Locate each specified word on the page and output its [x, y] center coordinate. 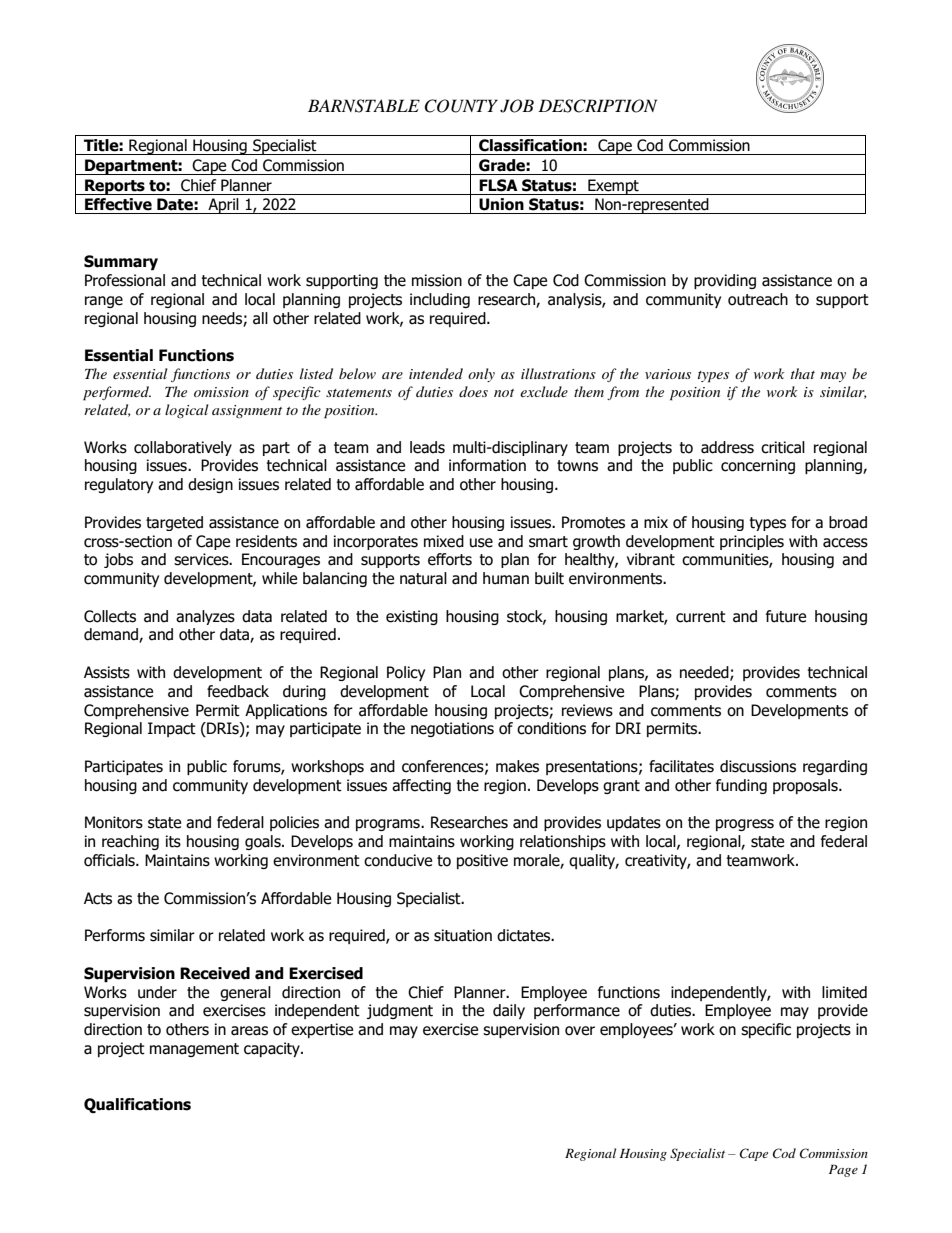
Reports [115, 187]
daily [509, 1011]
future [786, 616]
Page [843, 1171]
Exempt [613, 187]
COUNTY [461, 106]
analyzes [205, 617]
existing [412, 617]
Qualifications [137, 1105]
